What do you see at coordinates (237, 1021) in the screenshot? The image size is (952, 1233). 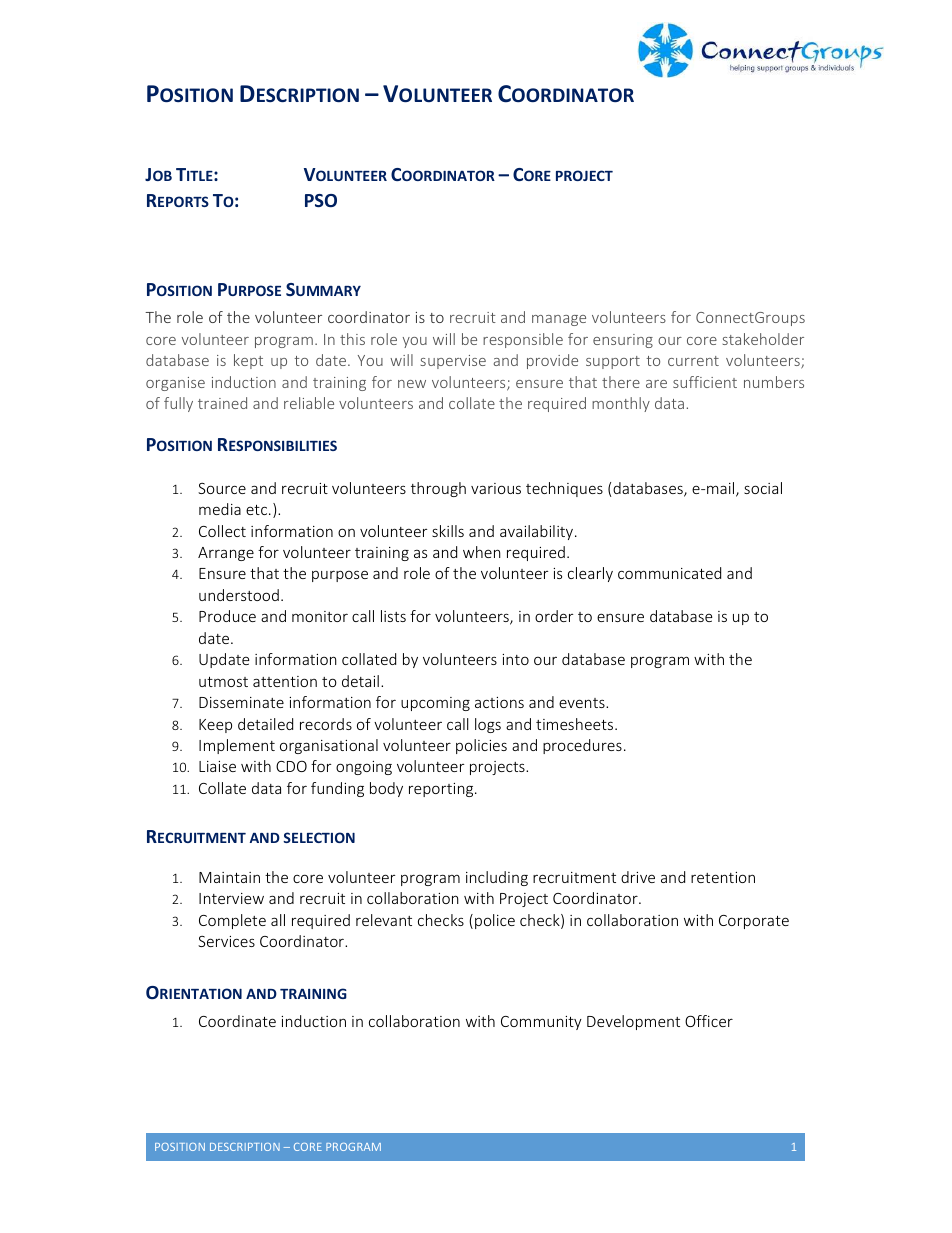 I see `Coordinate` at bounding box center [237, 1021].
